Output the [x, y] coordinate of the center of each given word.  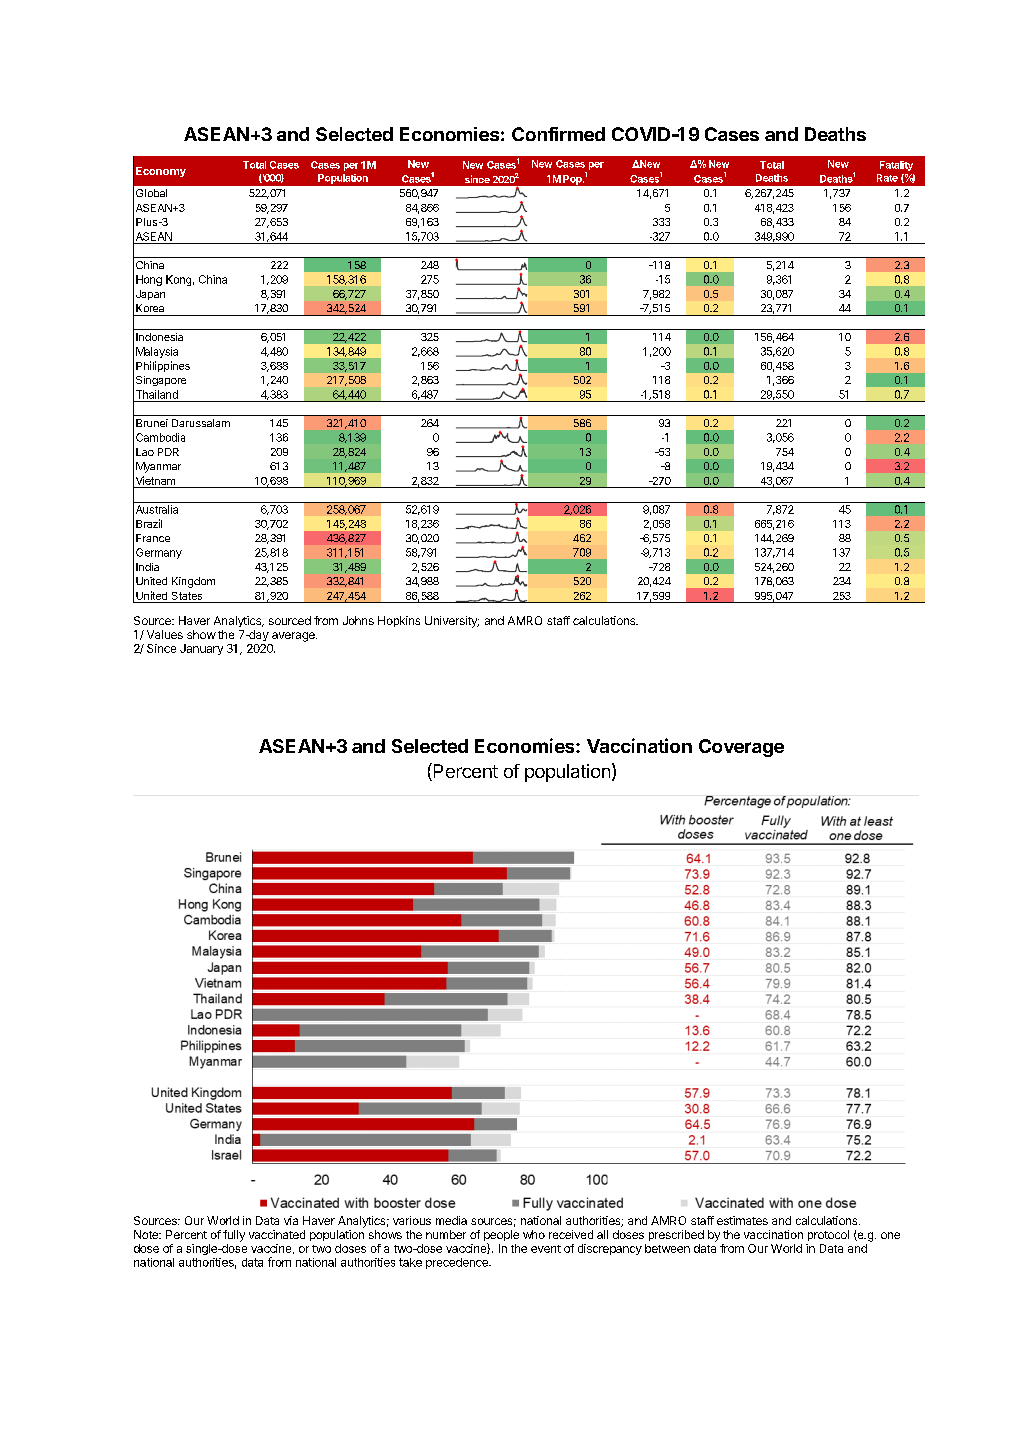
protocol [828, 1235]
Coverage [741, 748]
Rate [887, 178]
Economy [161, 172]
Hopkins [399, 621]
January [201, 649]
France [153, 538]
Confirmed [558, 134]
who [534, 1234]
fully [234, 1236]
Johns [358, 620]
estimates [742, 1220]
